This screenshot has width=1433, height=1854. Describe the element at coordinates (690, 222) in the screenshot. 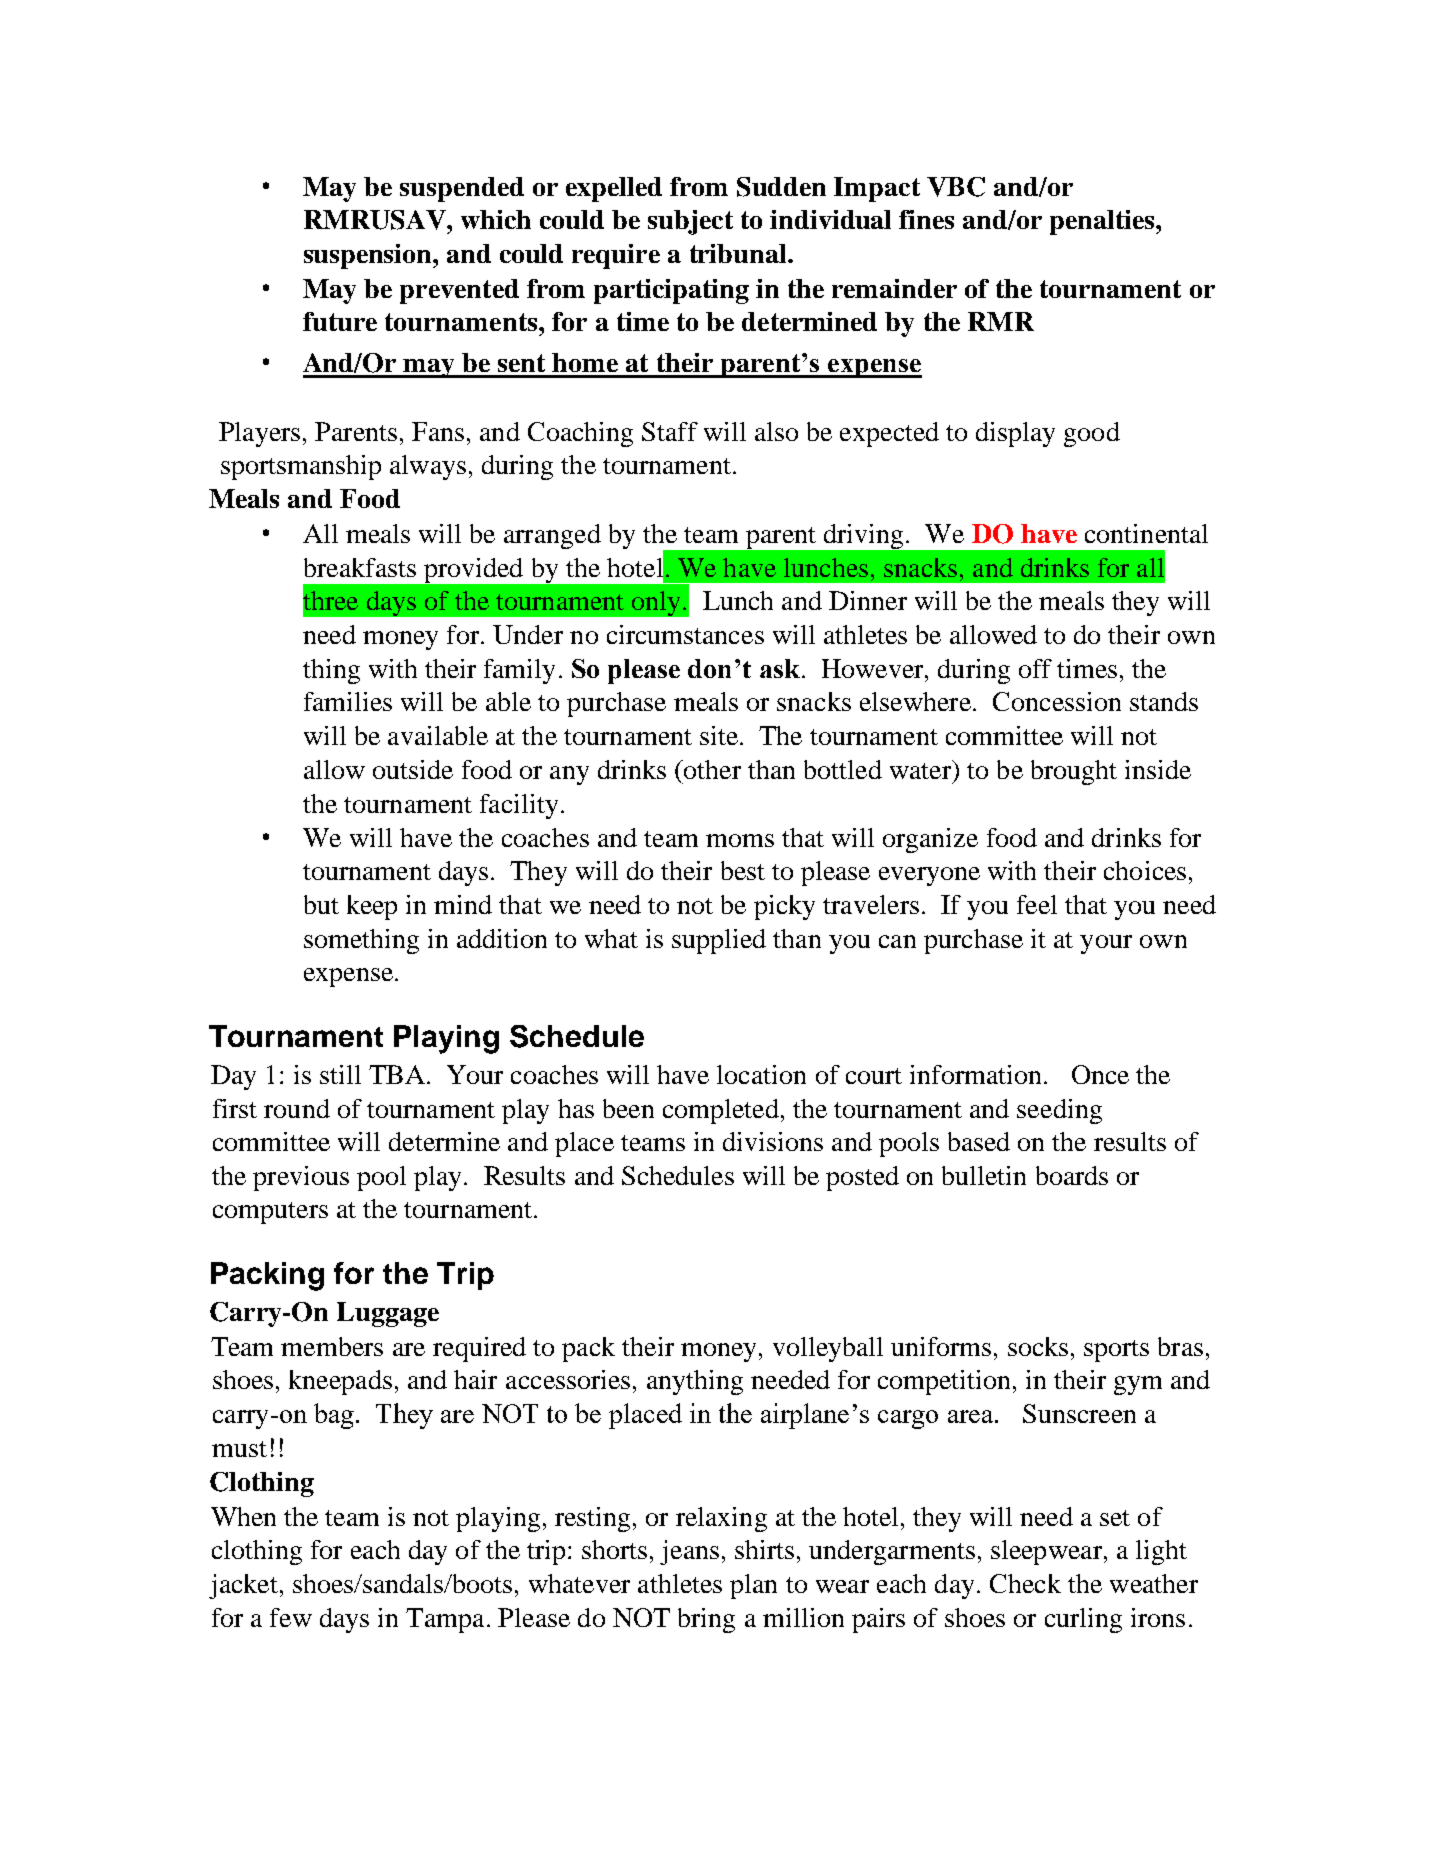

I see `subject` at that location.
